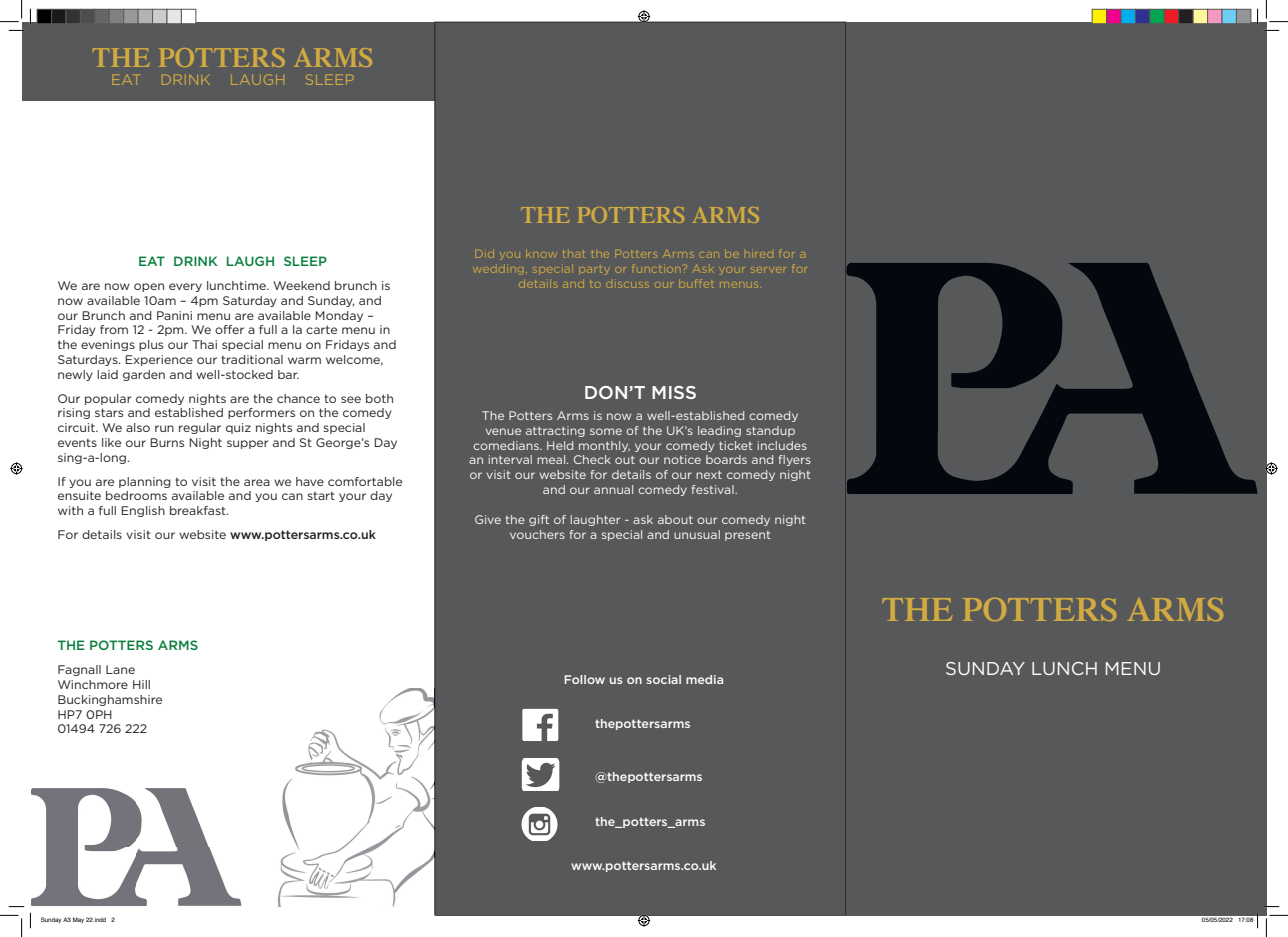  What do you see at coordinates (149, 287) in the document?
I see `open` at bounding box center [149, 287].
